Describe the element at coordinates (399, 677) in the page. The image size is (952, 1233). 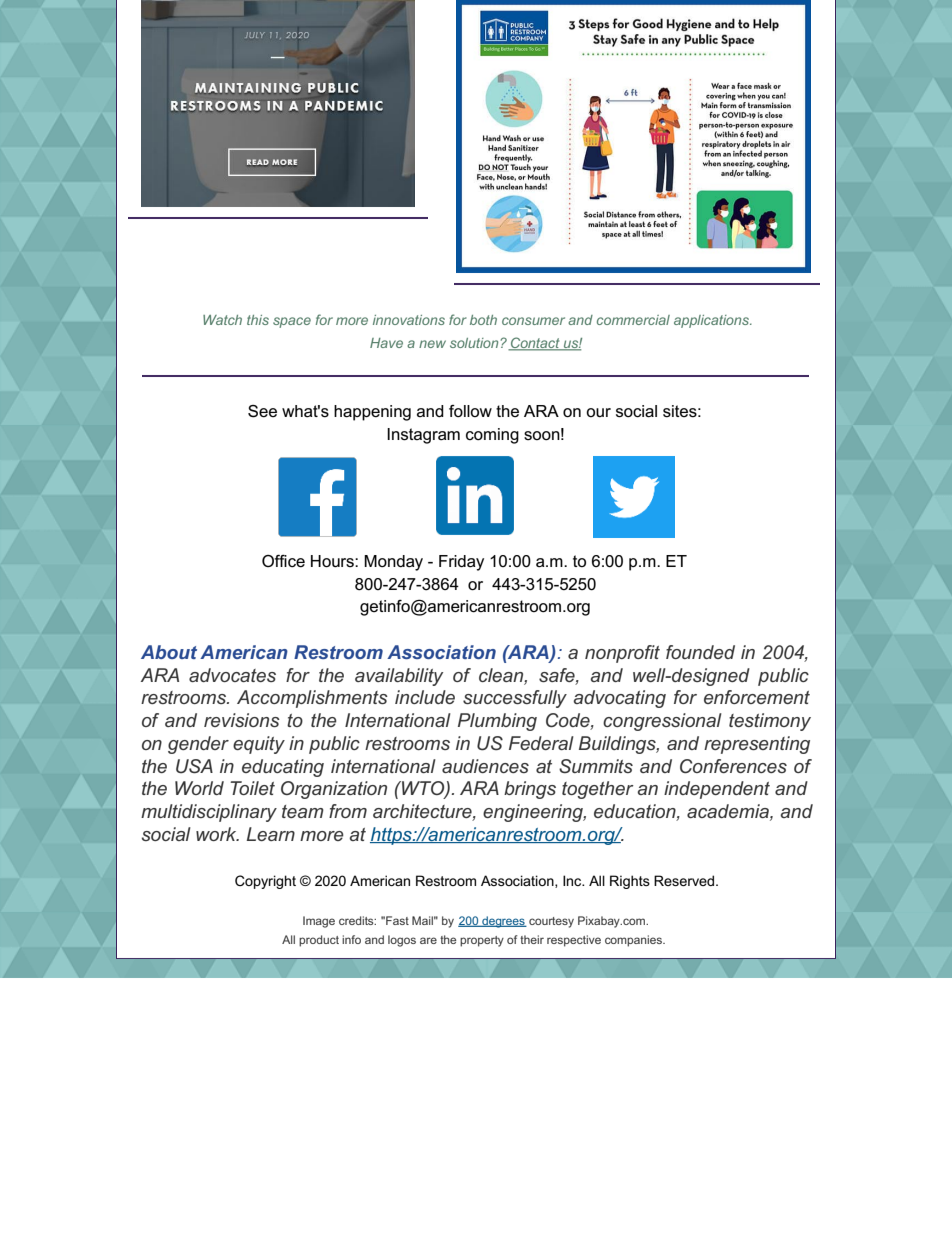
I see `availability` at that location.
